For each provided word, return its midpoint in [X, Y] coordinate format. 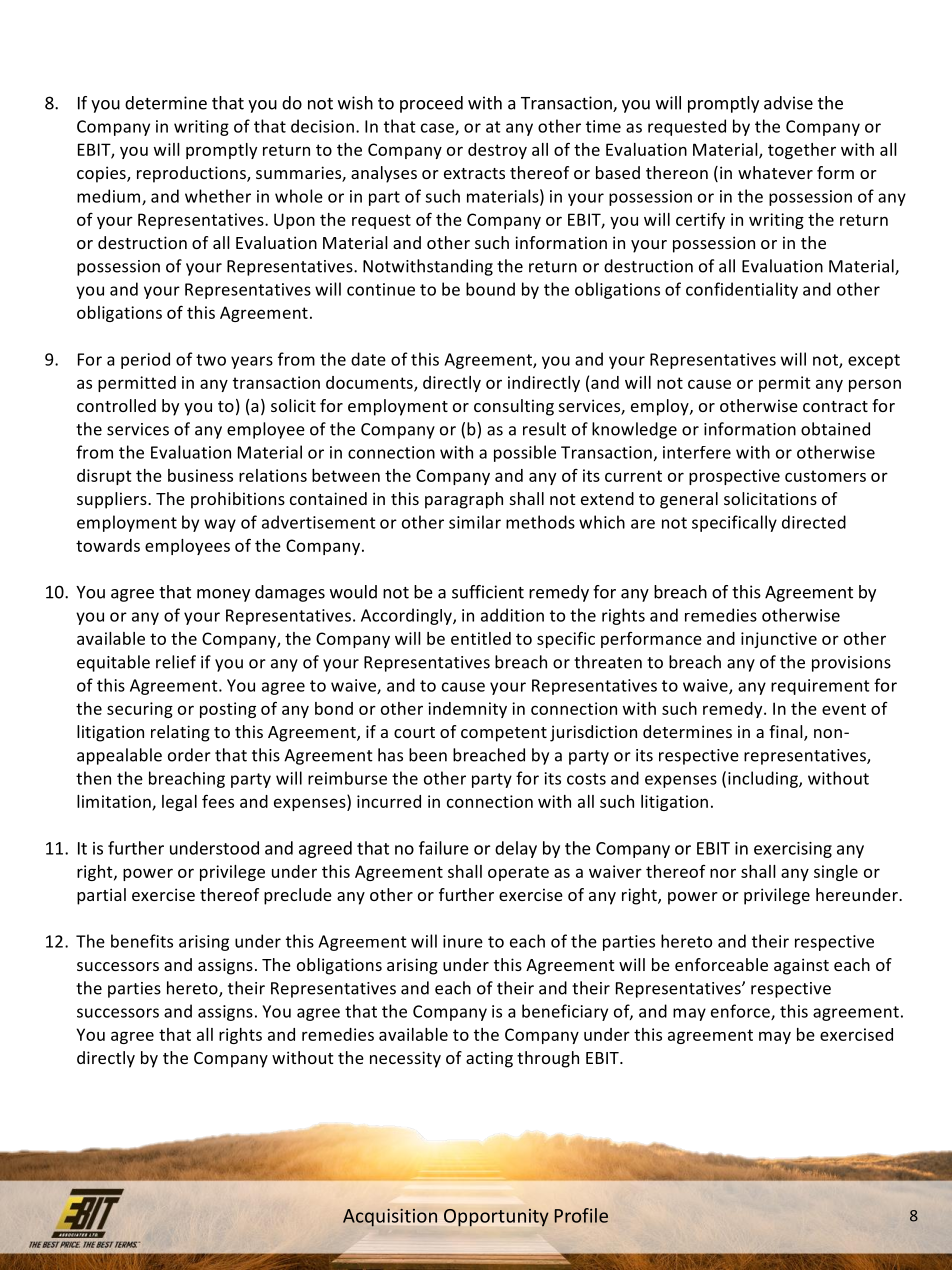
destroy [497, 151]
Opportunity [496, 1218]
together [802, 151]
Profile [581, 1215]
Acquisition [390, 1218]
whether [218, 196]
